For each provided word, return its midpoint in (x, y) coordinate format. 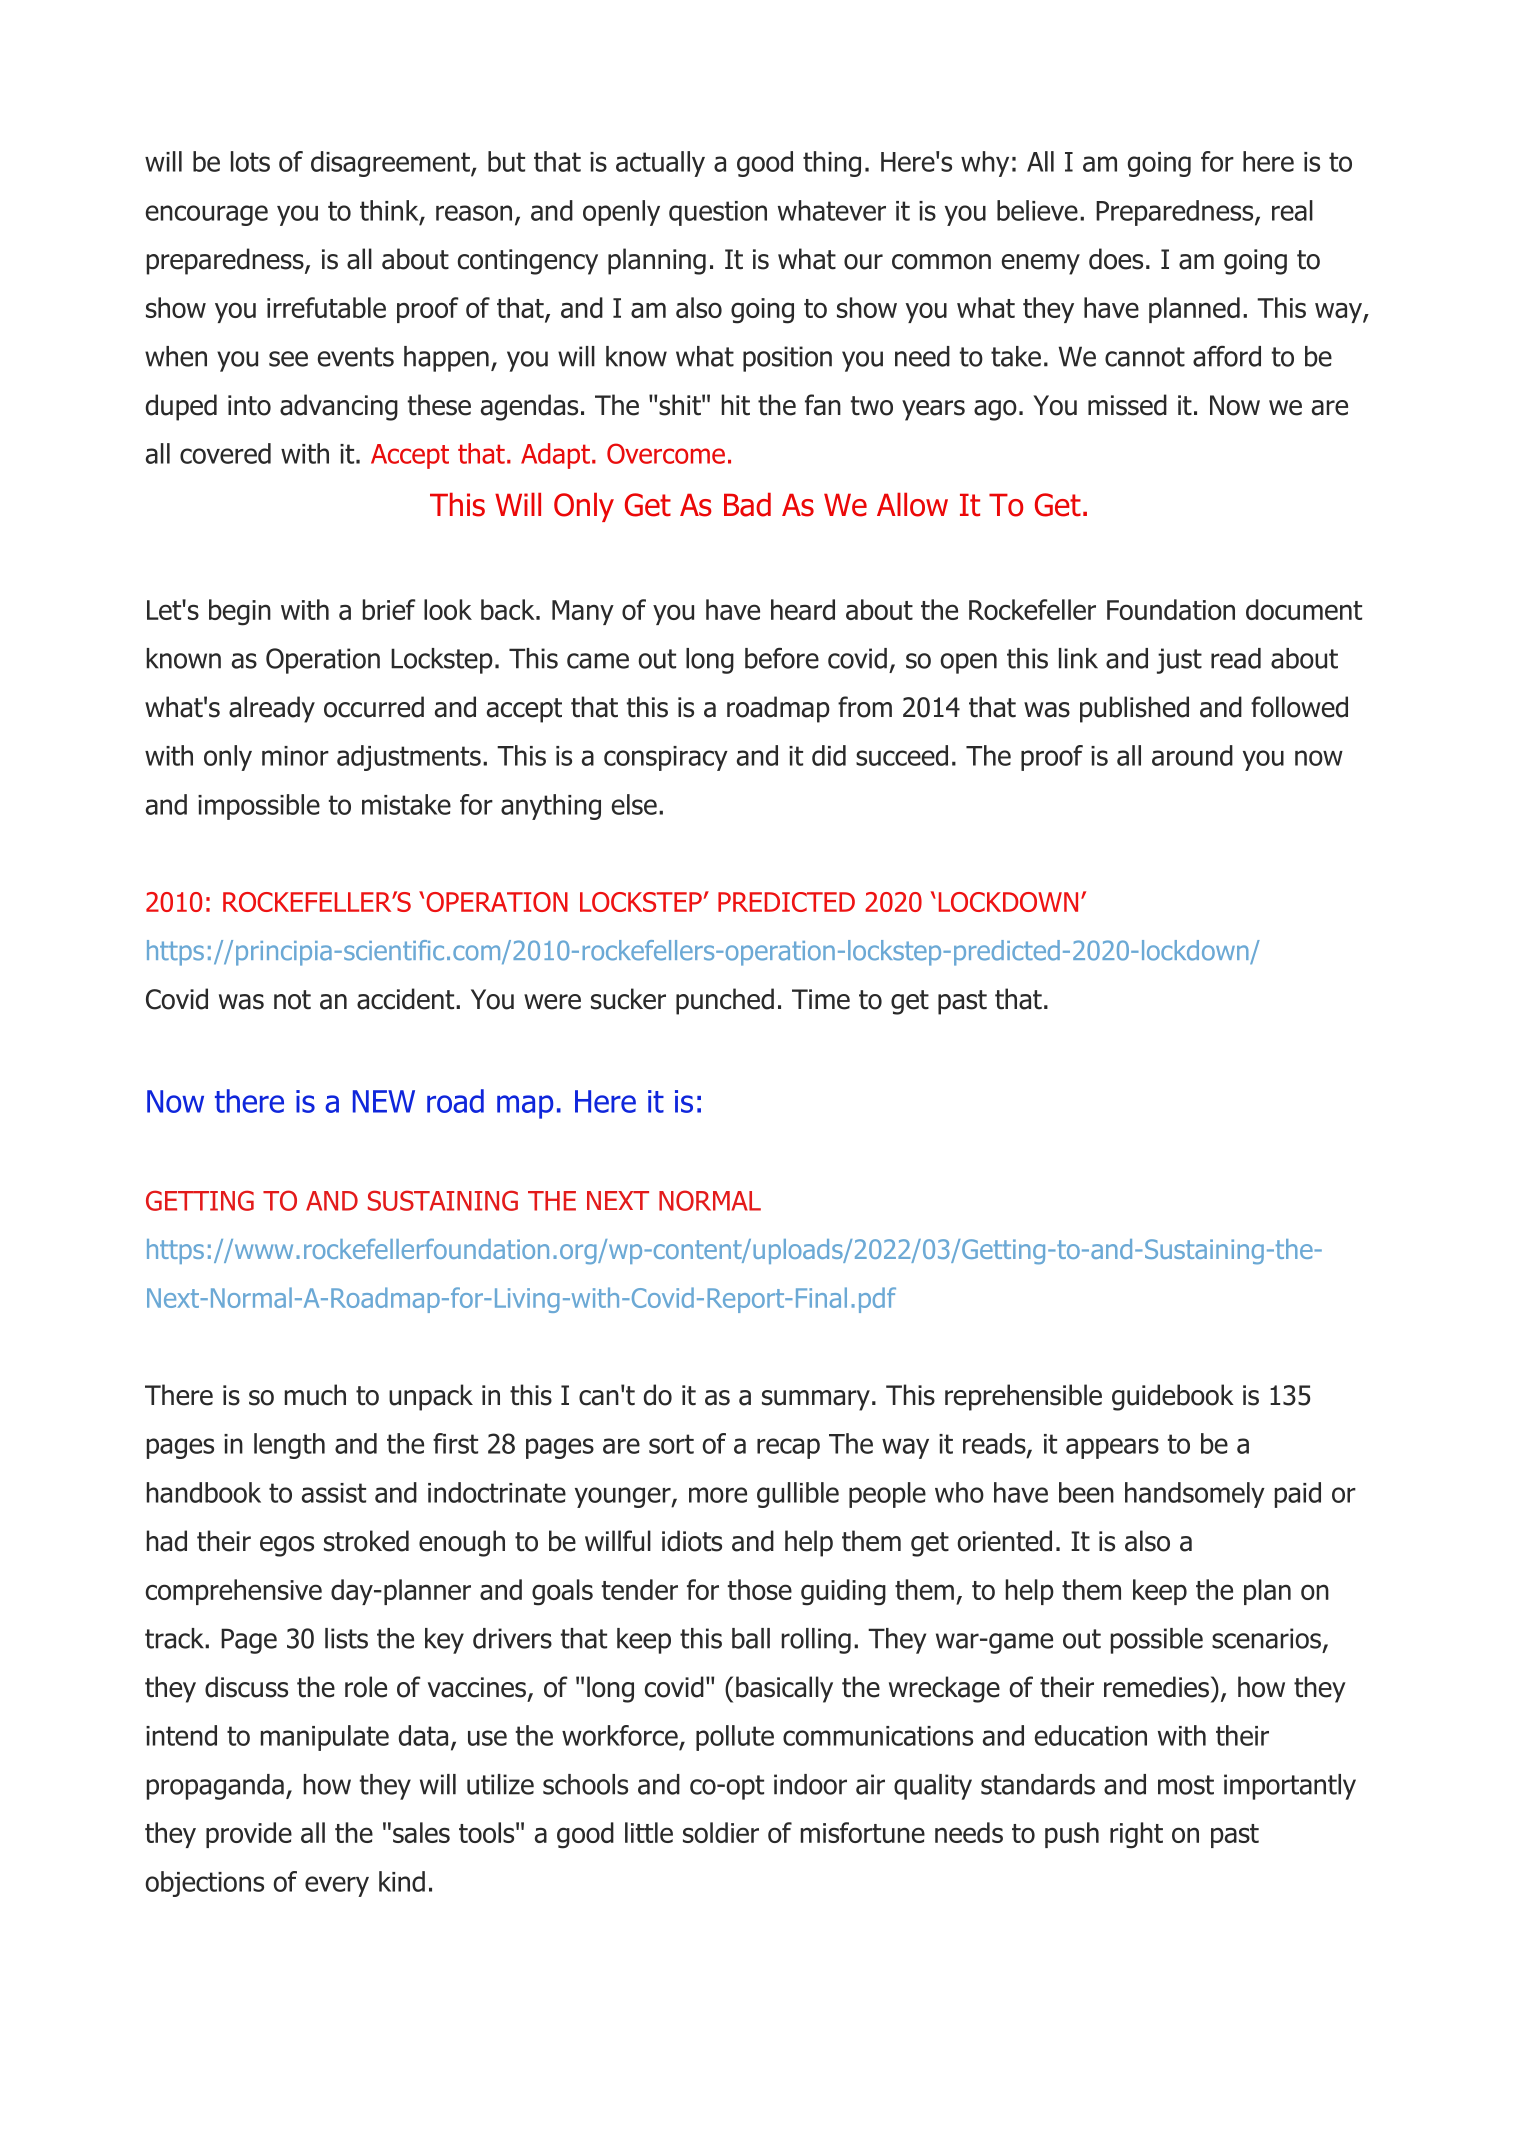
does (1116, 259)
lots (250, 161)
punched (725, 1001)
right (1136, 1835)
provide (249, 1835)
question (718, 213)
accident (407, 999)
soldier (721, 1832)
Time (821, 999)
